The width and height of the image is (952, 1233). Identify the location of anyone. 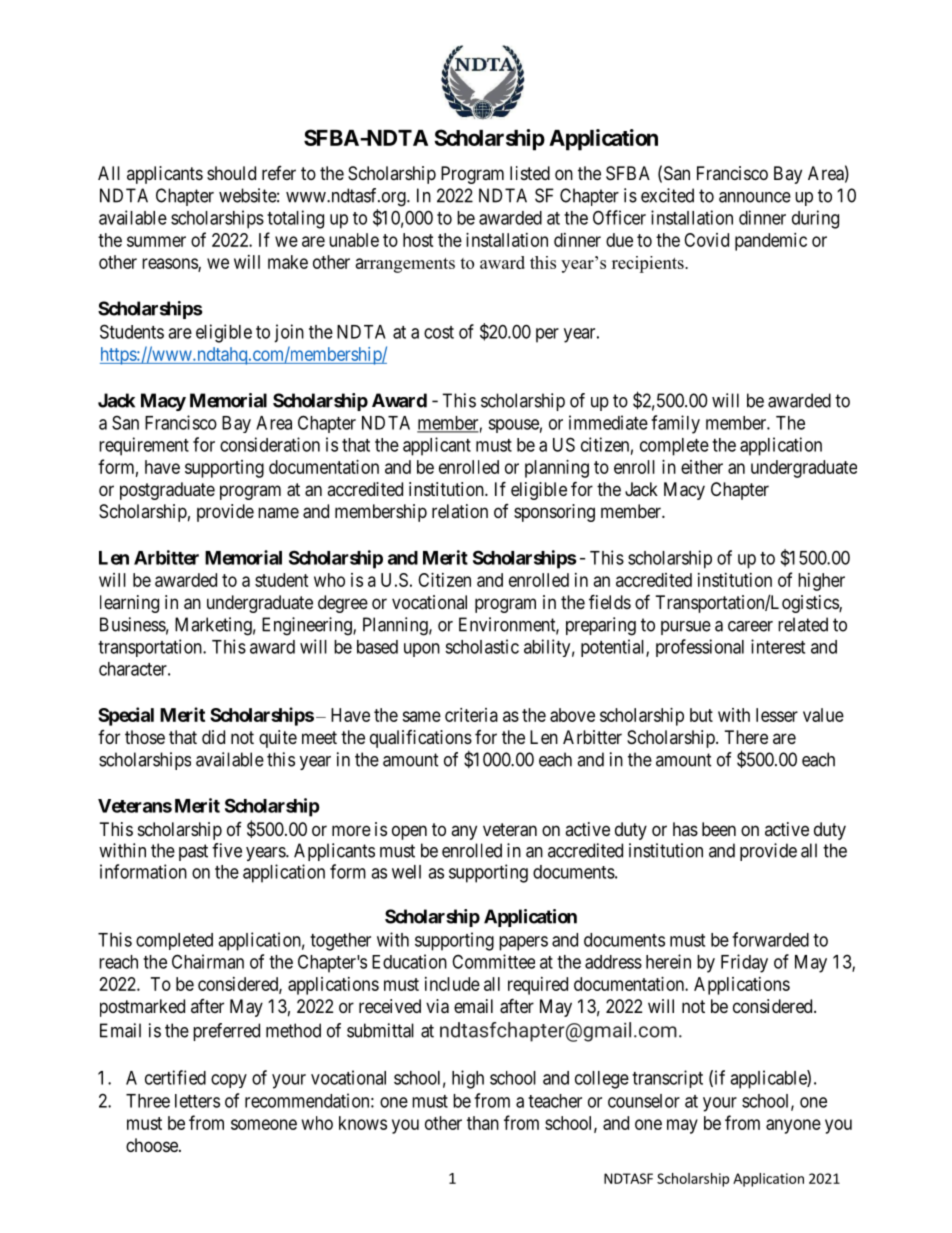
(793, 1126).
